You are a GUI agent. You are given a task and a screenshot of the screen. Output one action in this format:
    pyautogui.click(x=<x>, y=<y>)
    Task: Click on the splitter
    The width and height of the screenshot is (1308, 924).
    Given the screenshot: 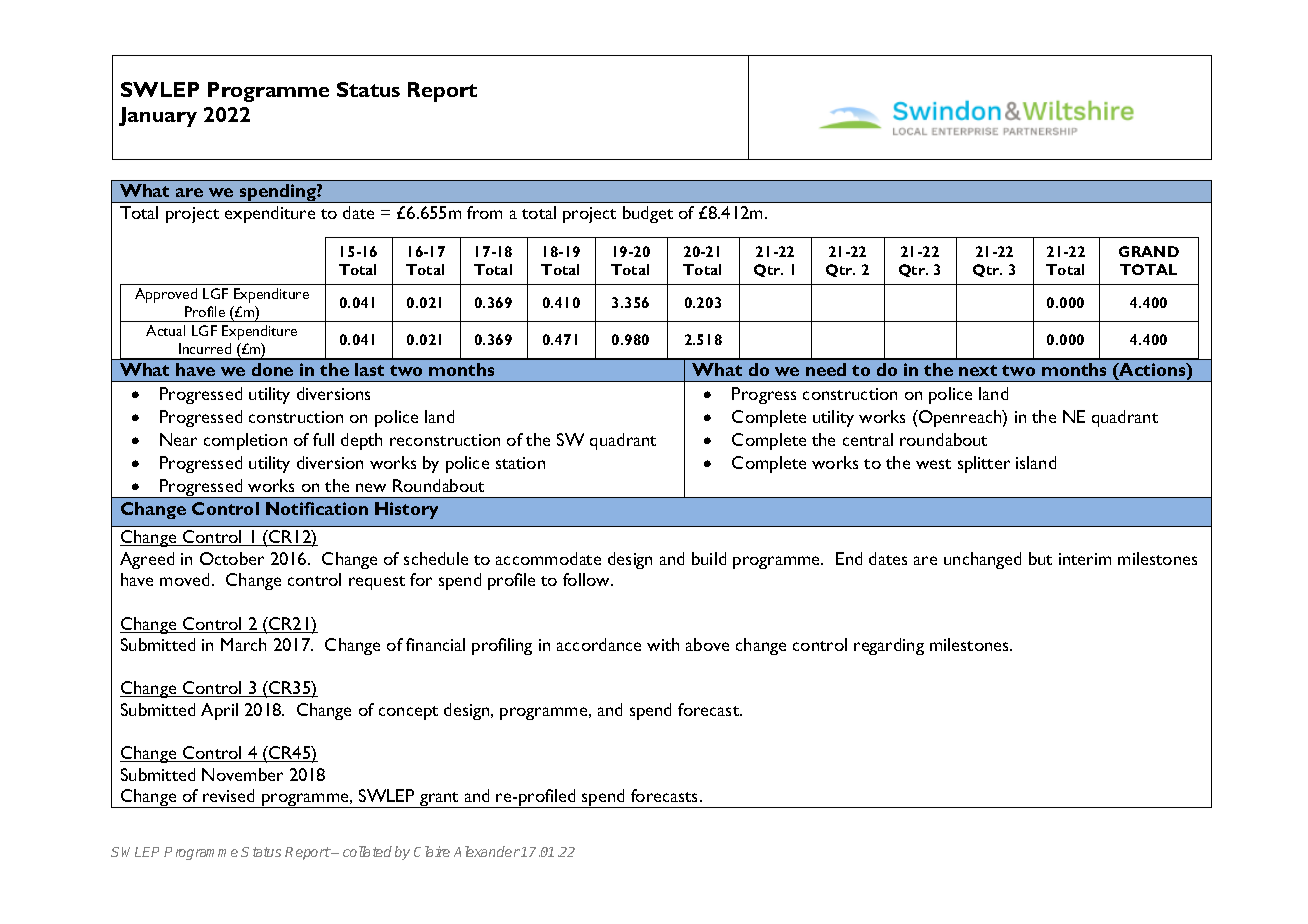 What is the action you would take?
    pyautogui.click(x=984, y=464)
